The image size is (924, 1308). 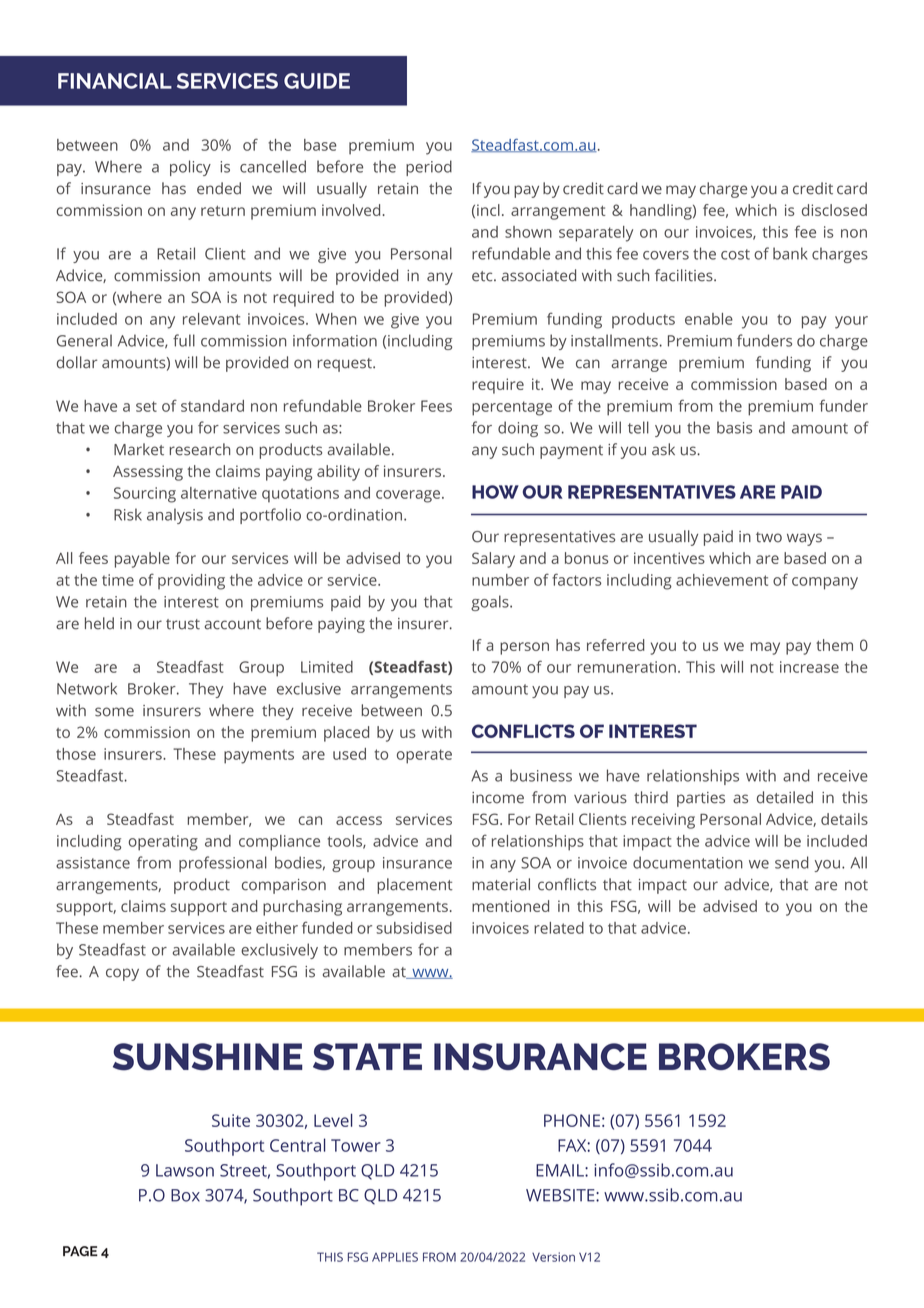 What do you see at coordinates (429, 168) in the document?
I see `period` at bounding box center [429, 168].
